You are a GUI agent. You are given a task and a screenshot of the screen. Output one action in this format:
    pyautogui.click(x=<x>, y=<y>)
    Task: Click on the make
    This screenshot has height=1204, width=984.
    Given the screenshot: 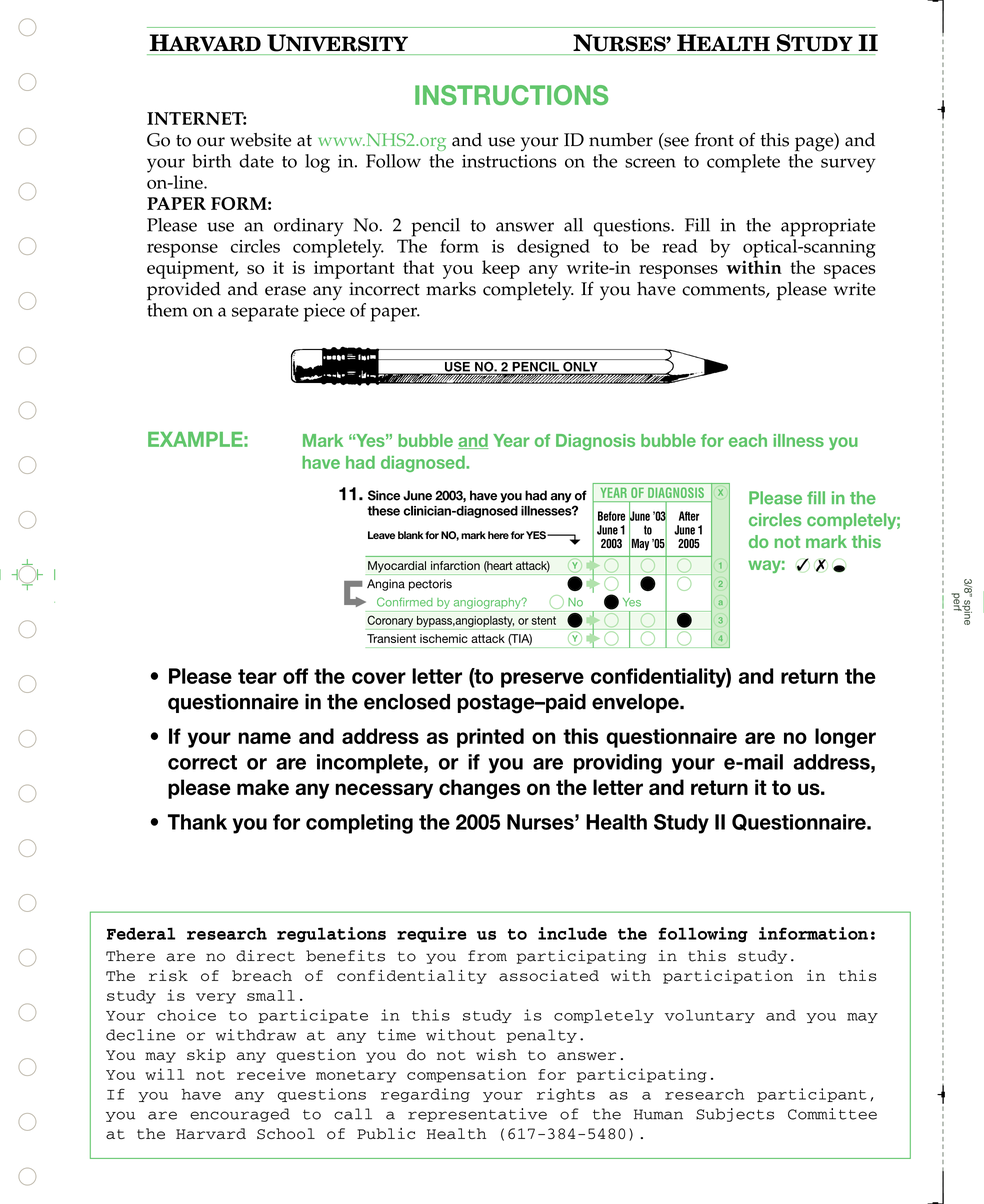 What is the action you would take?
    pyautogui.click(x=263, y=787)
